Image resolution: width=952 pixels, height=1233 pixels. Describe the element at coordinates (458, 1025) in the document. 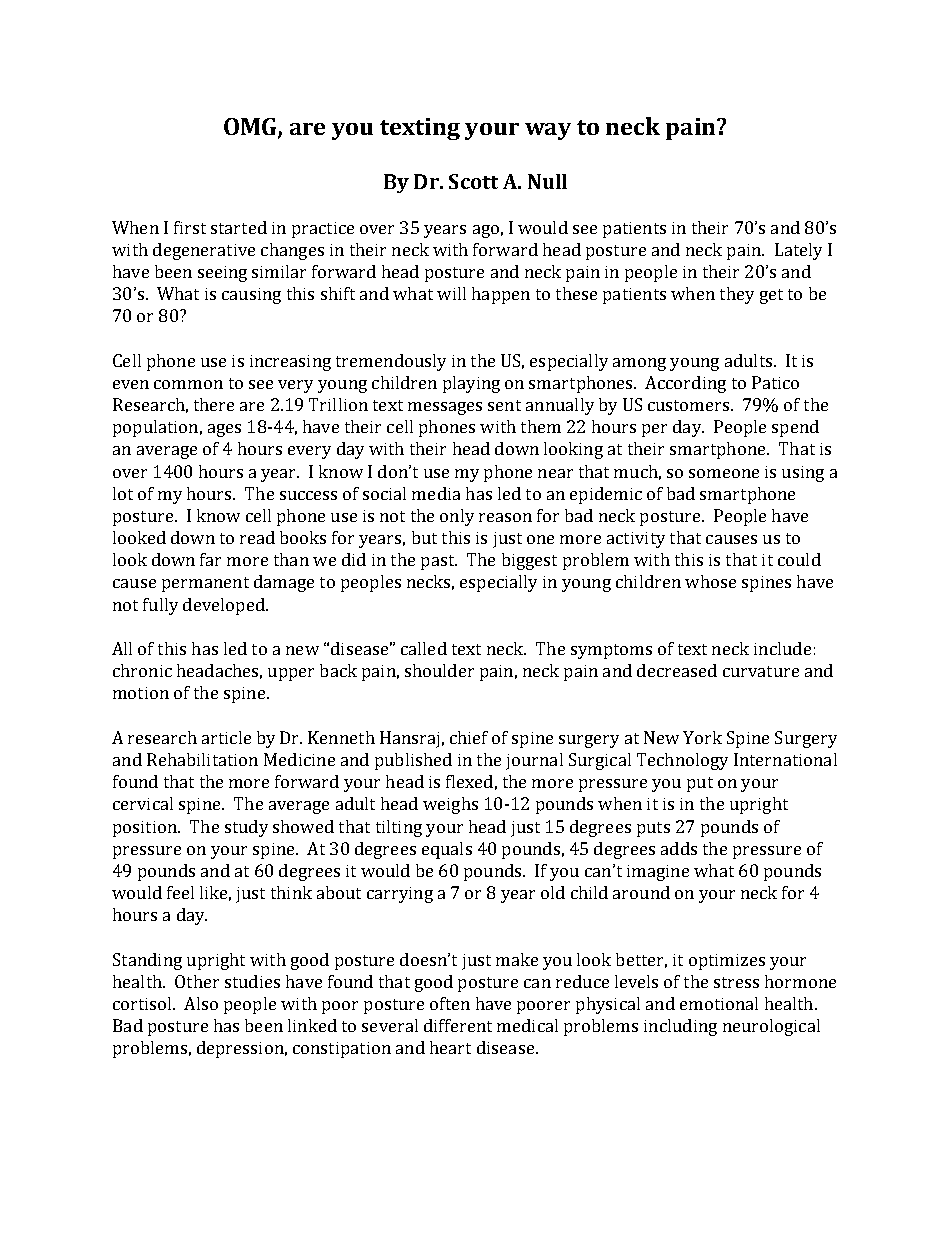

I see `different` at that location.
